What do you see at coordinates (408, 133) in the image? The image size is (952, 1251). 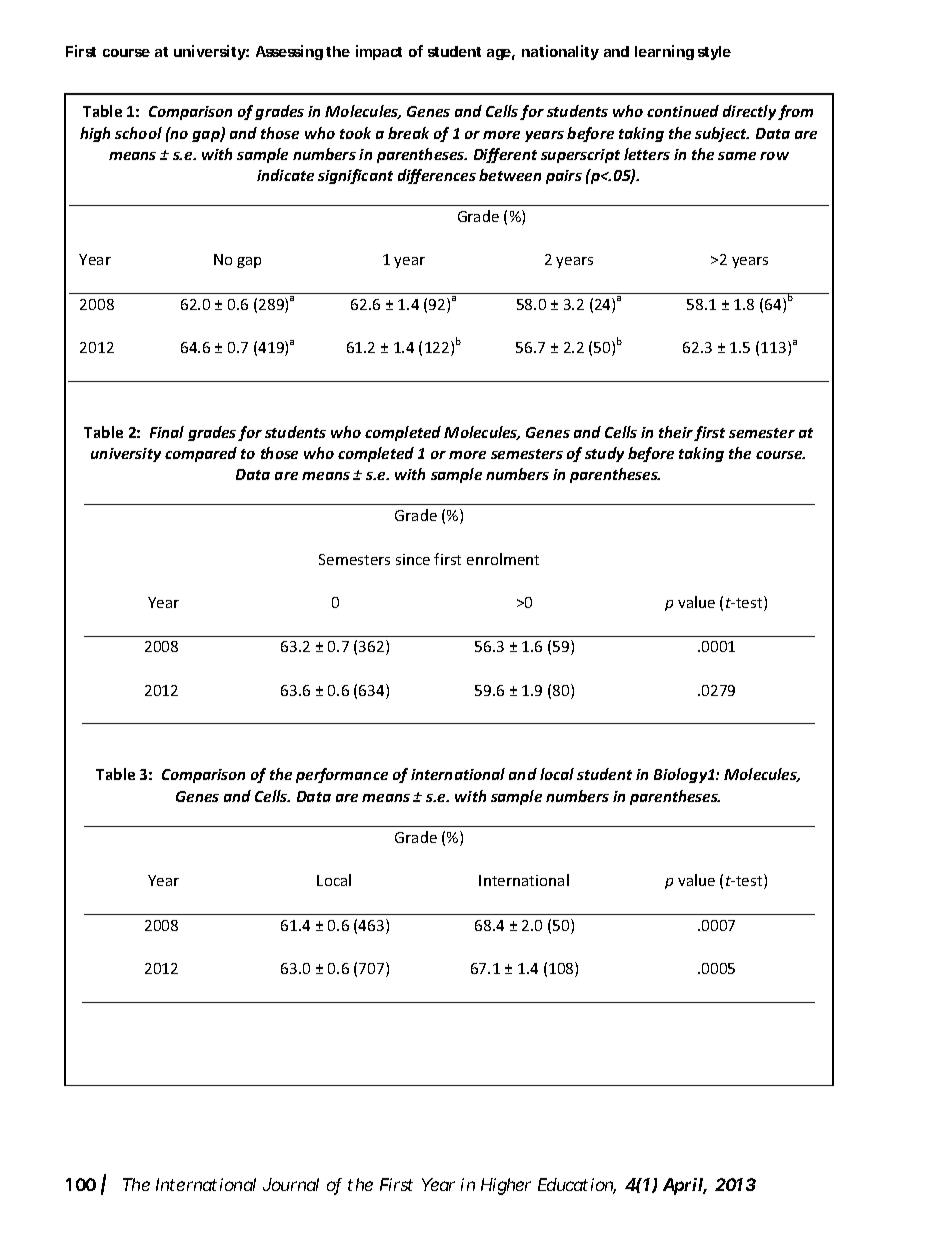 I see `break` at bounding box center [408, 133].
